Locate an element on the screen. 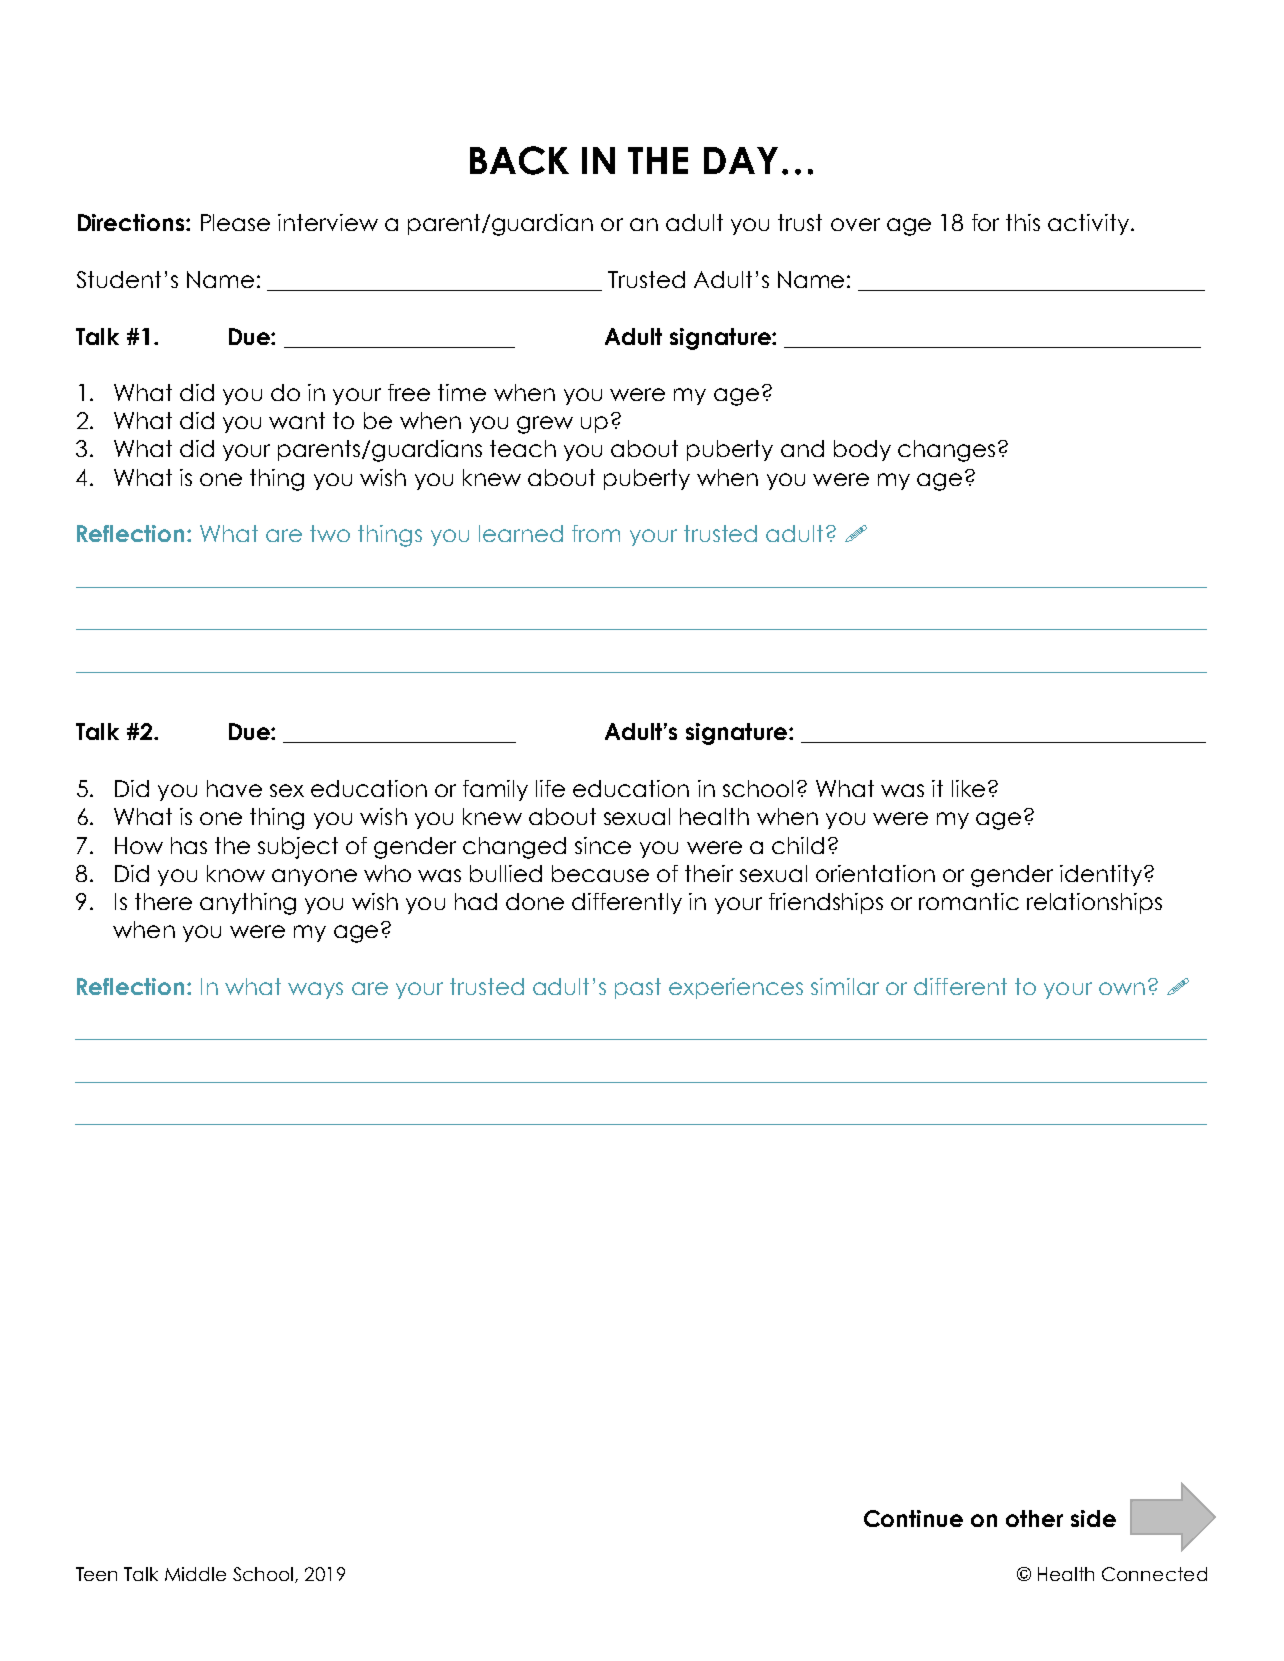 The image size is (1284, 1661). from is located at coordinates (596, 533).
